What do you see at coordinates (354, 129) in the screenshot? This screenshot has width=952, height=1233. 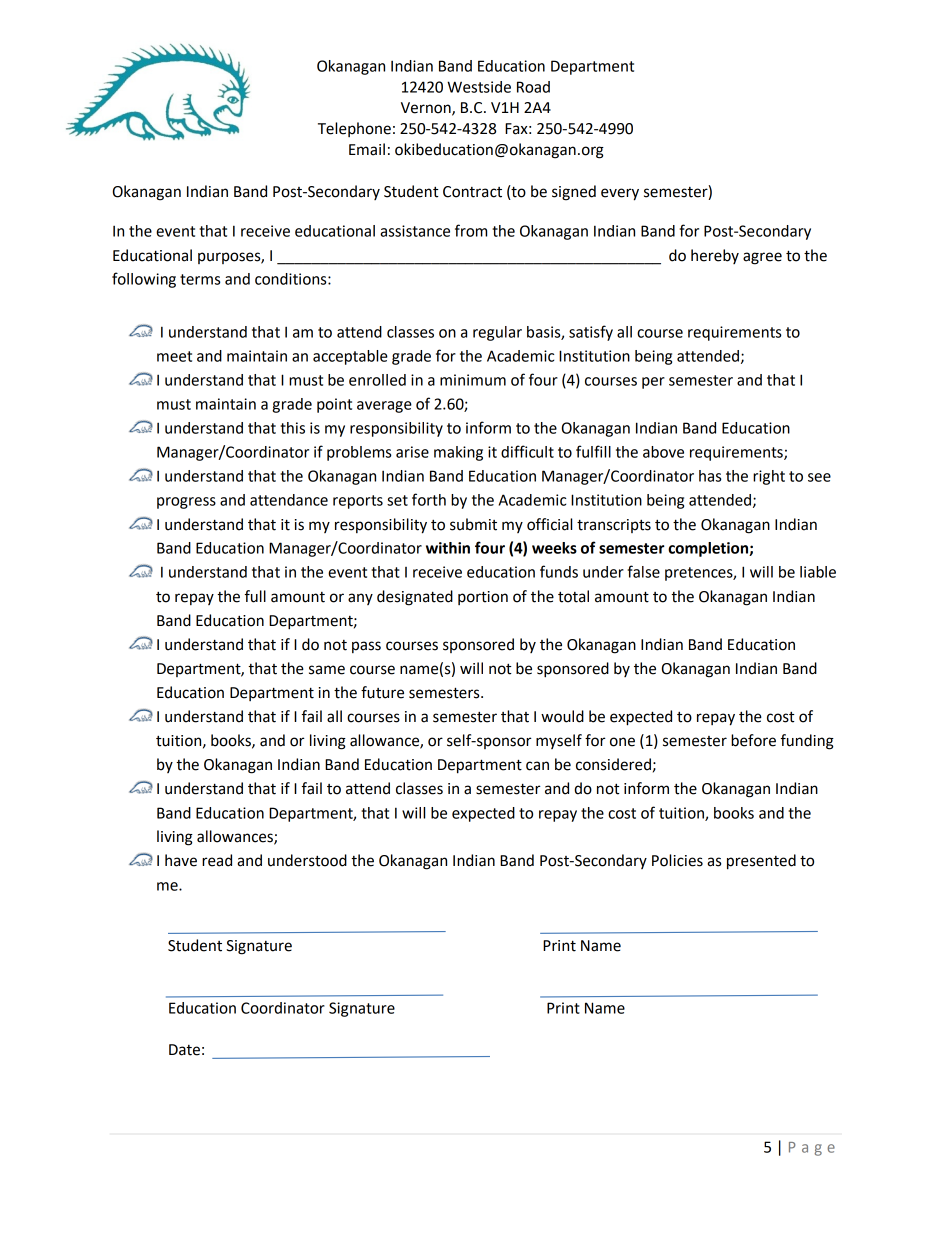 I see `Telephone` at bounding box center [354, 129].
